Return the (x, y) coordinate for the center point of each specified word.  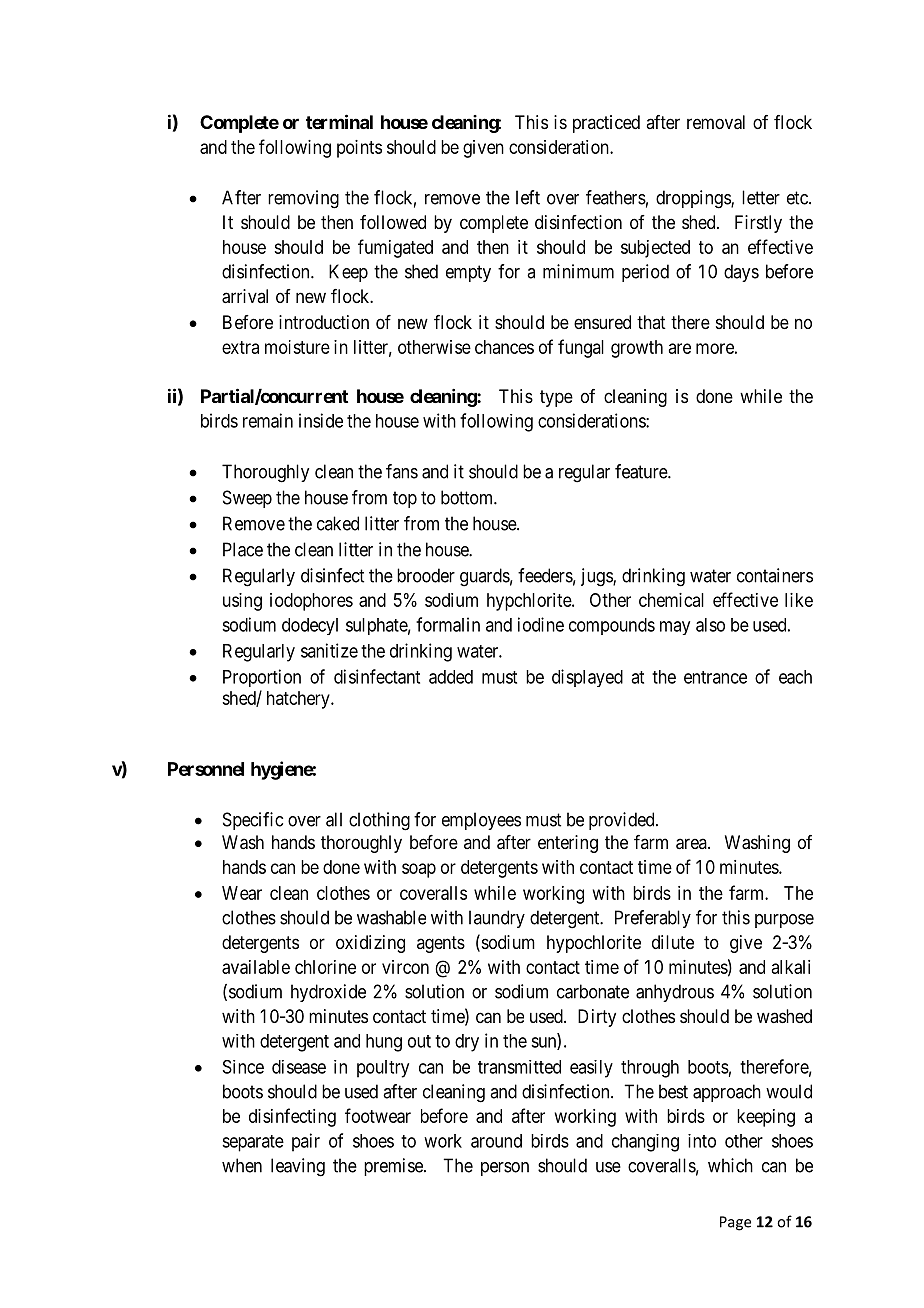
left (528, 197)
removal (716, 122)
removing (303, 199)
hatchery (299, 700)
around (496, 1141)
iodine (541, 624)
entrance (715, 677)
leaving (298, 1167)
